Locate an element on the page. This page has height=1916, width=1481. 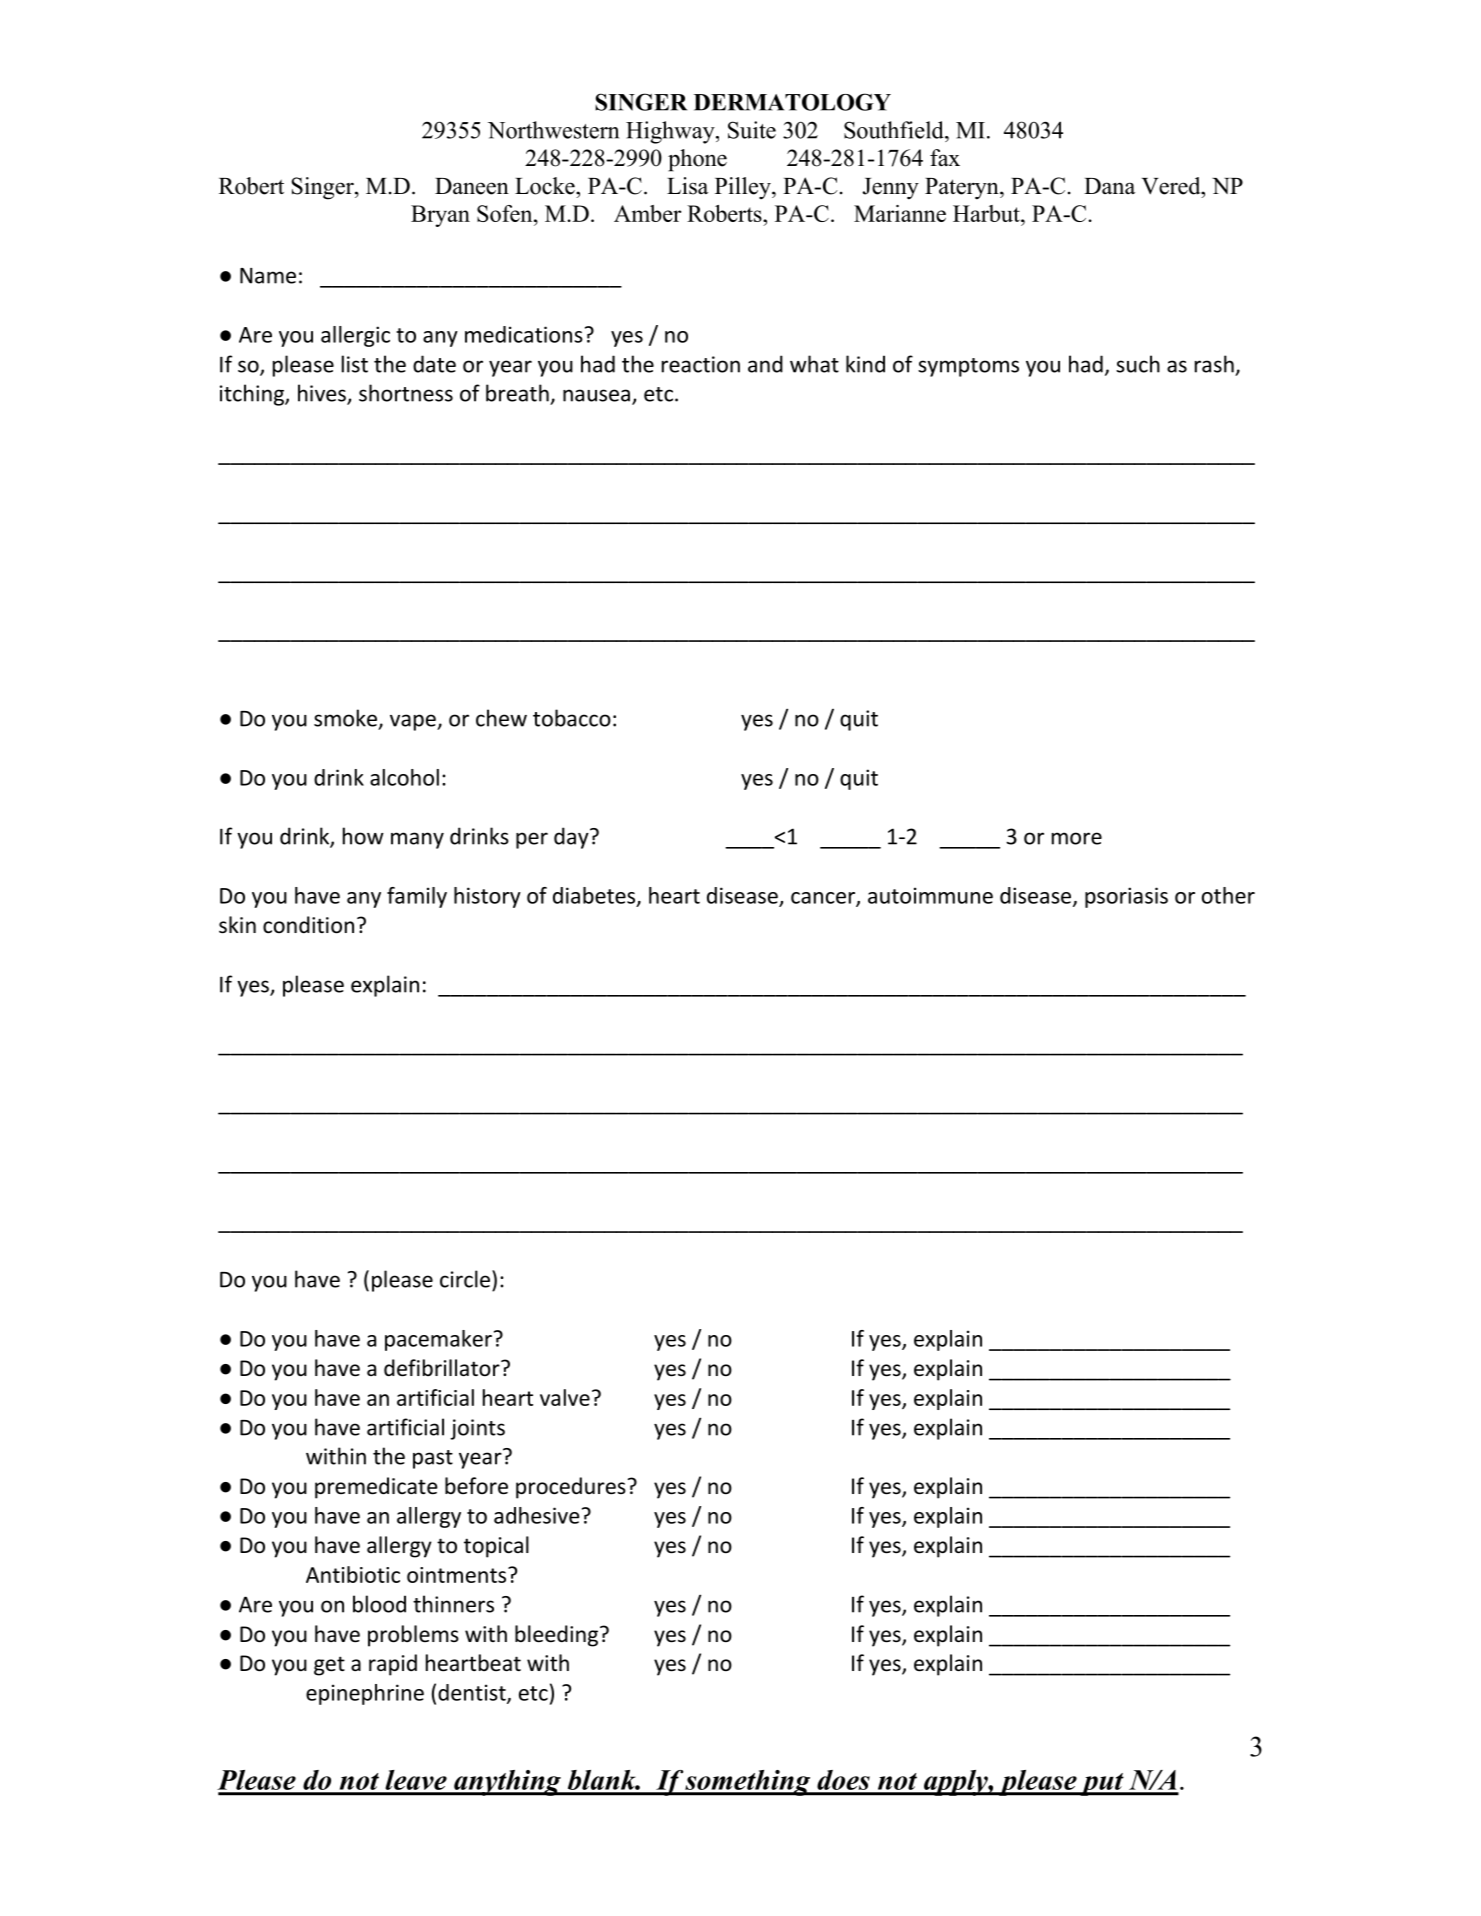
condition is located at coordinates (308, 925).
